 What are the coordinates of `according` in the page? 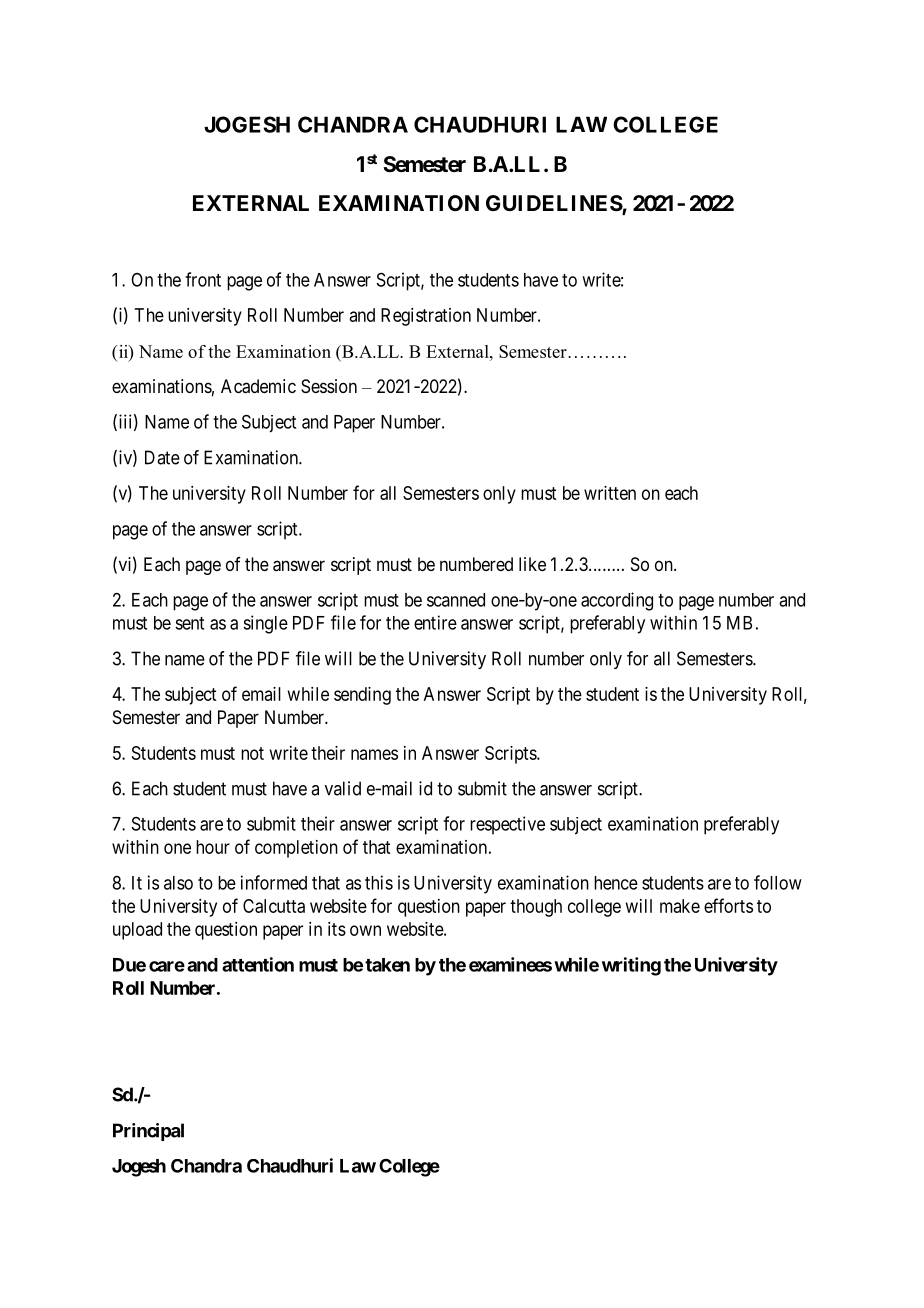 It's located at (617, 601).
